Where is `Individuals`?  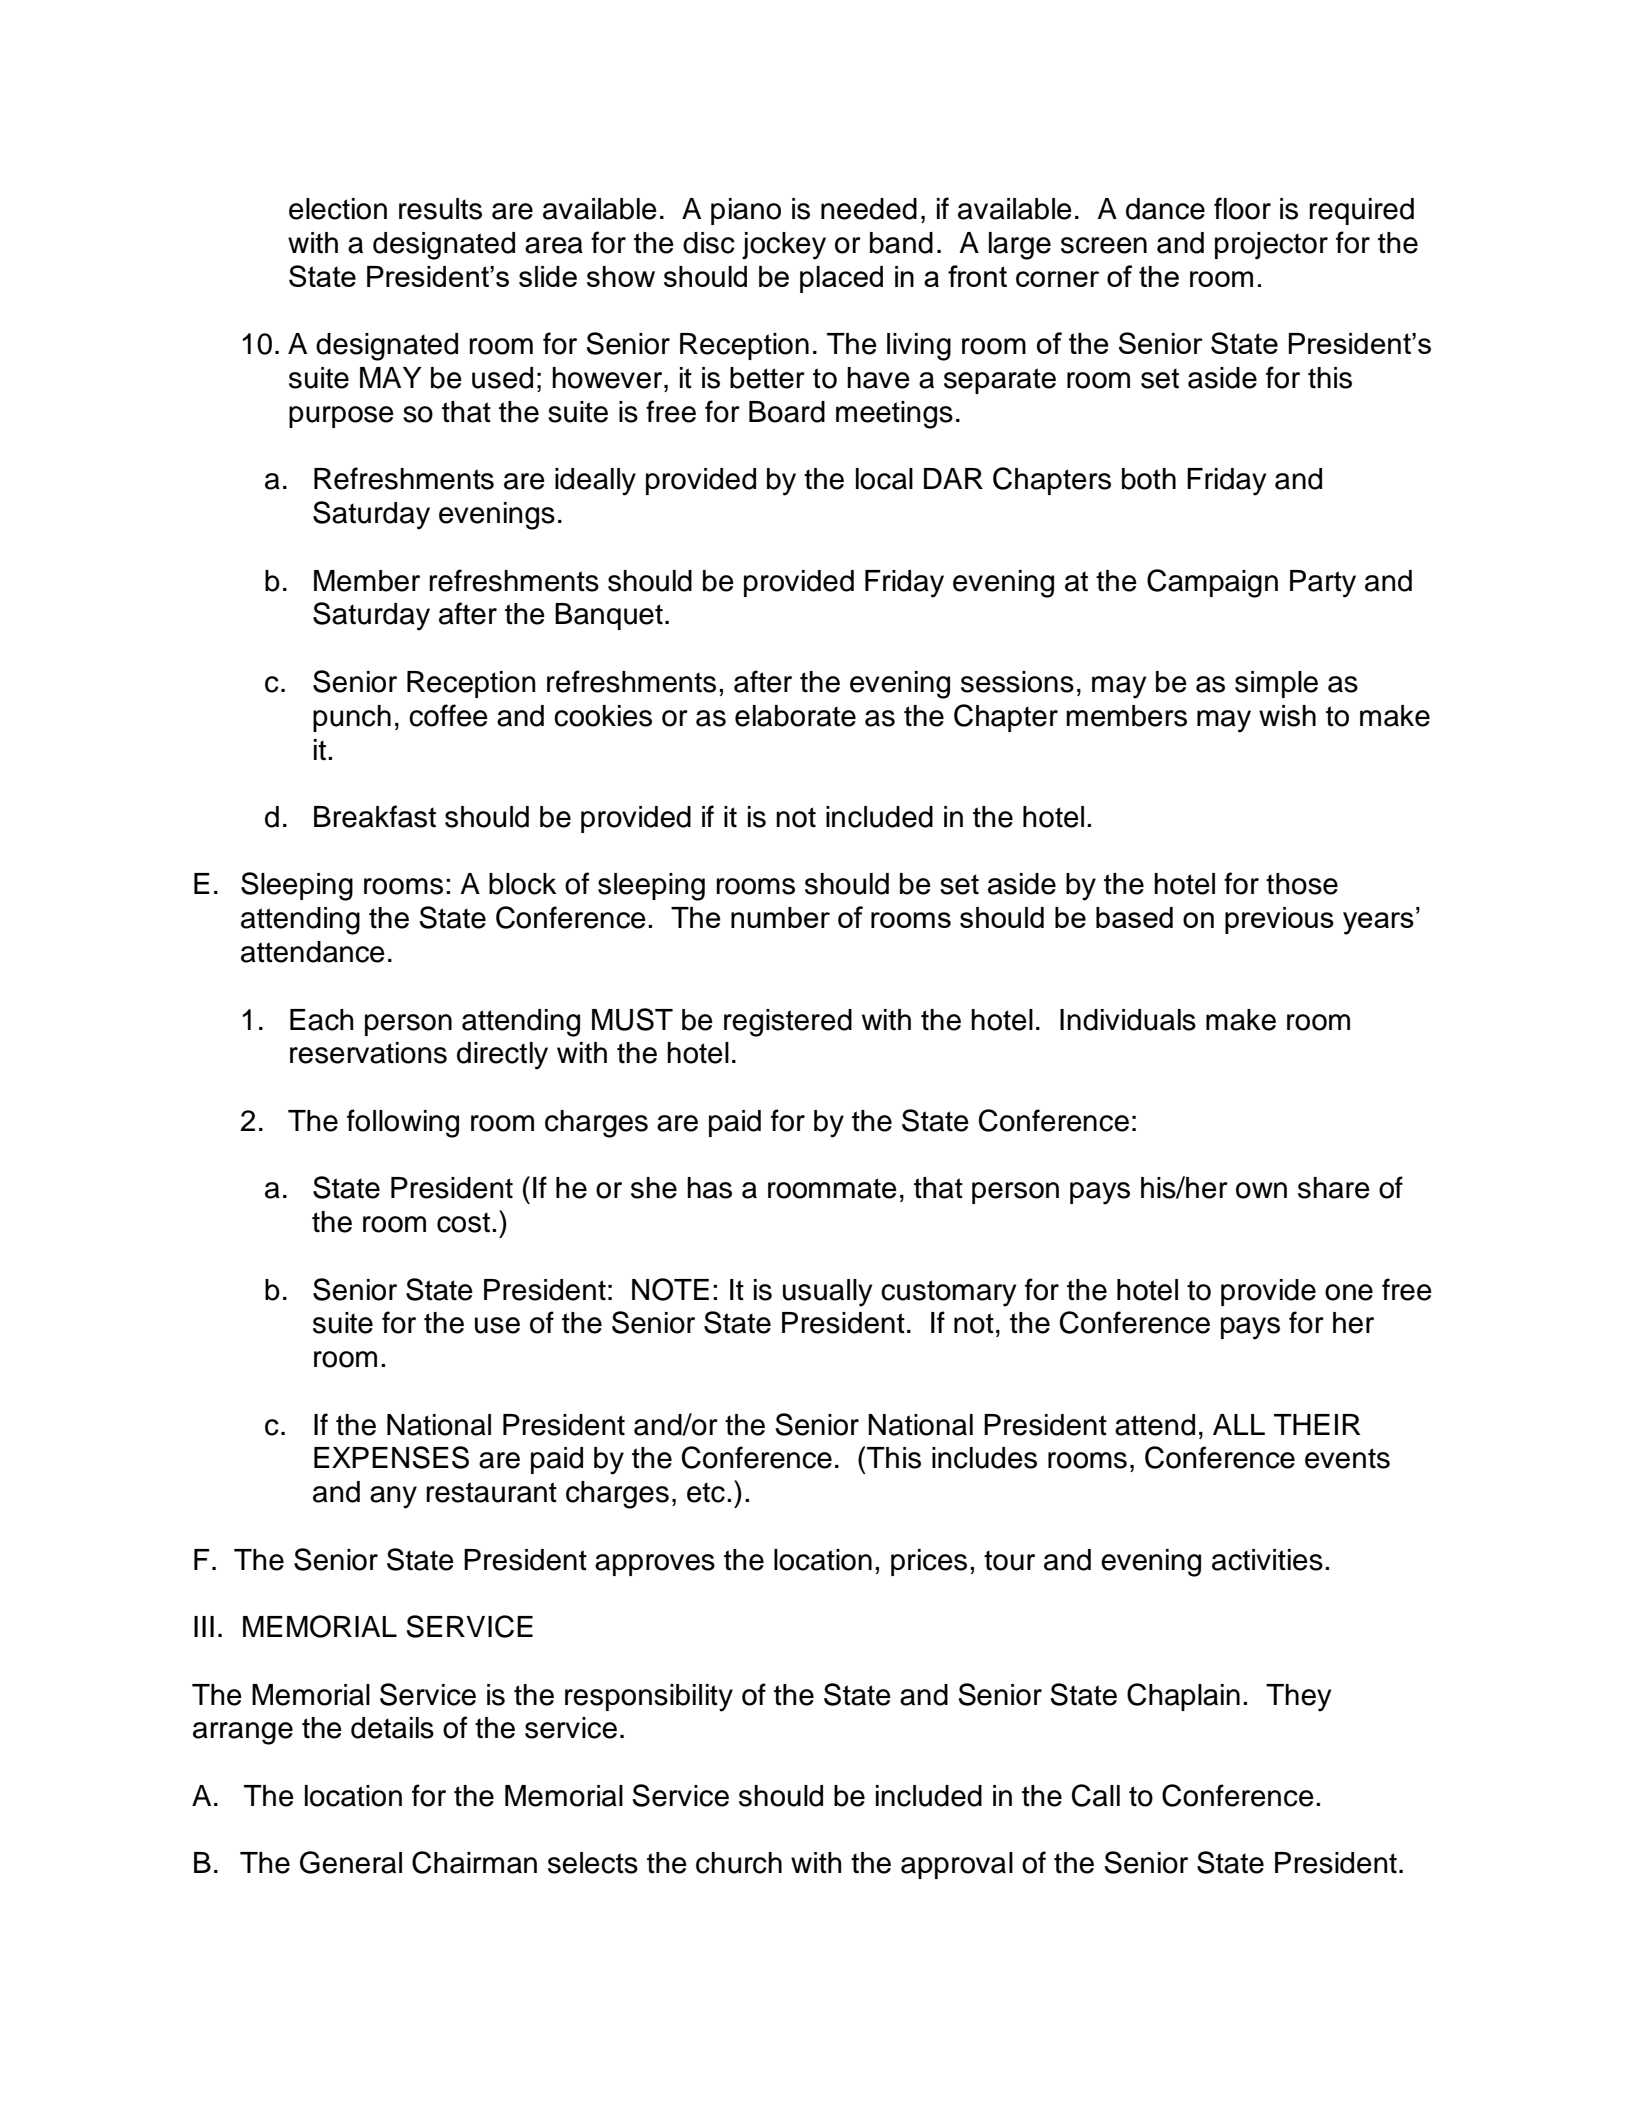 Individuals is located at coordinates (1128, 1020).
